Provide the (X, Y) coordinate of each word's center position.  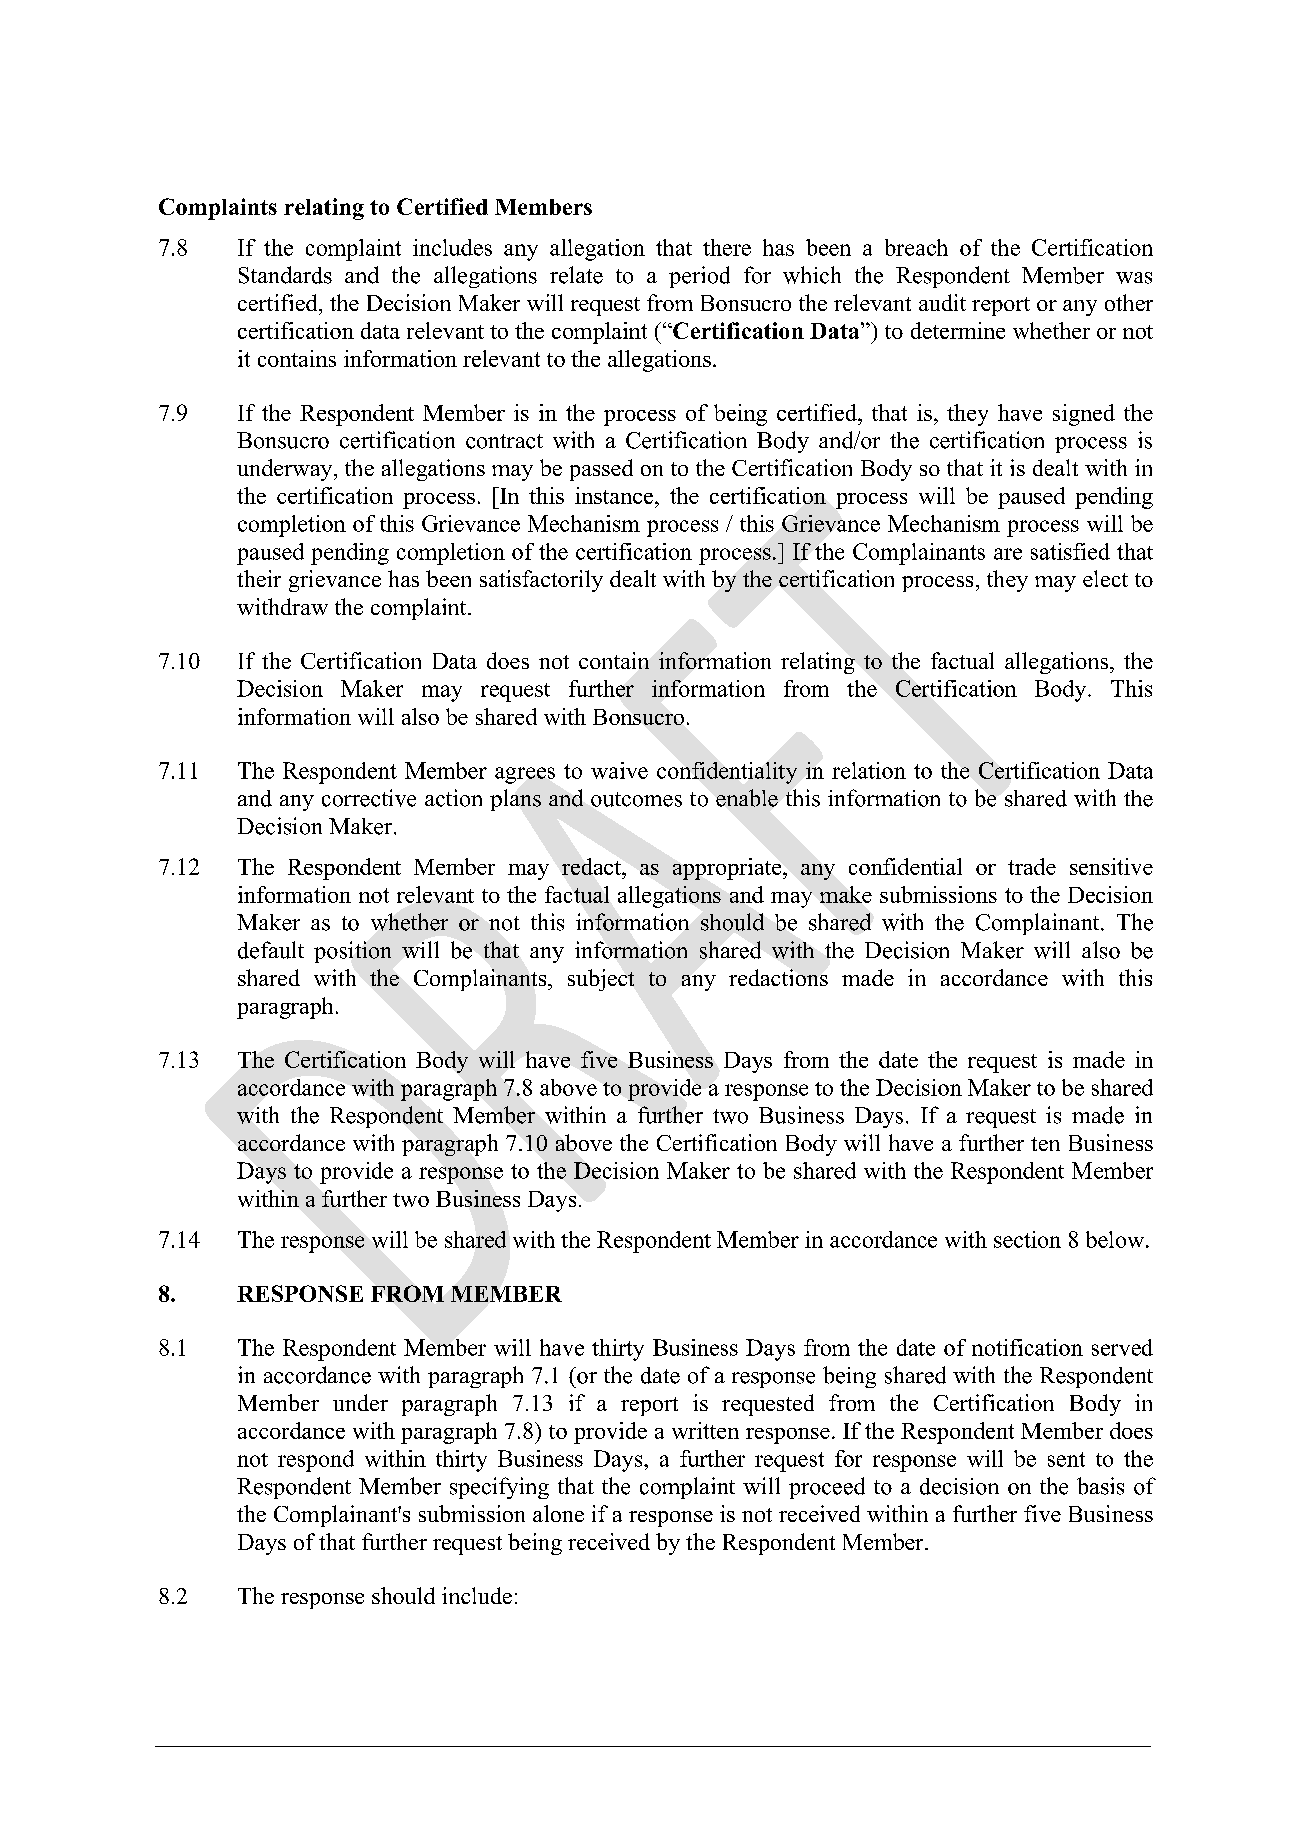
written (705, 1430)
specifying (499, 1488)
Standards (285, 275)
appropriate (728, 869)
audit (942, 302)
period (699, 277)
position (352, 952)
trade (1032, 866)
